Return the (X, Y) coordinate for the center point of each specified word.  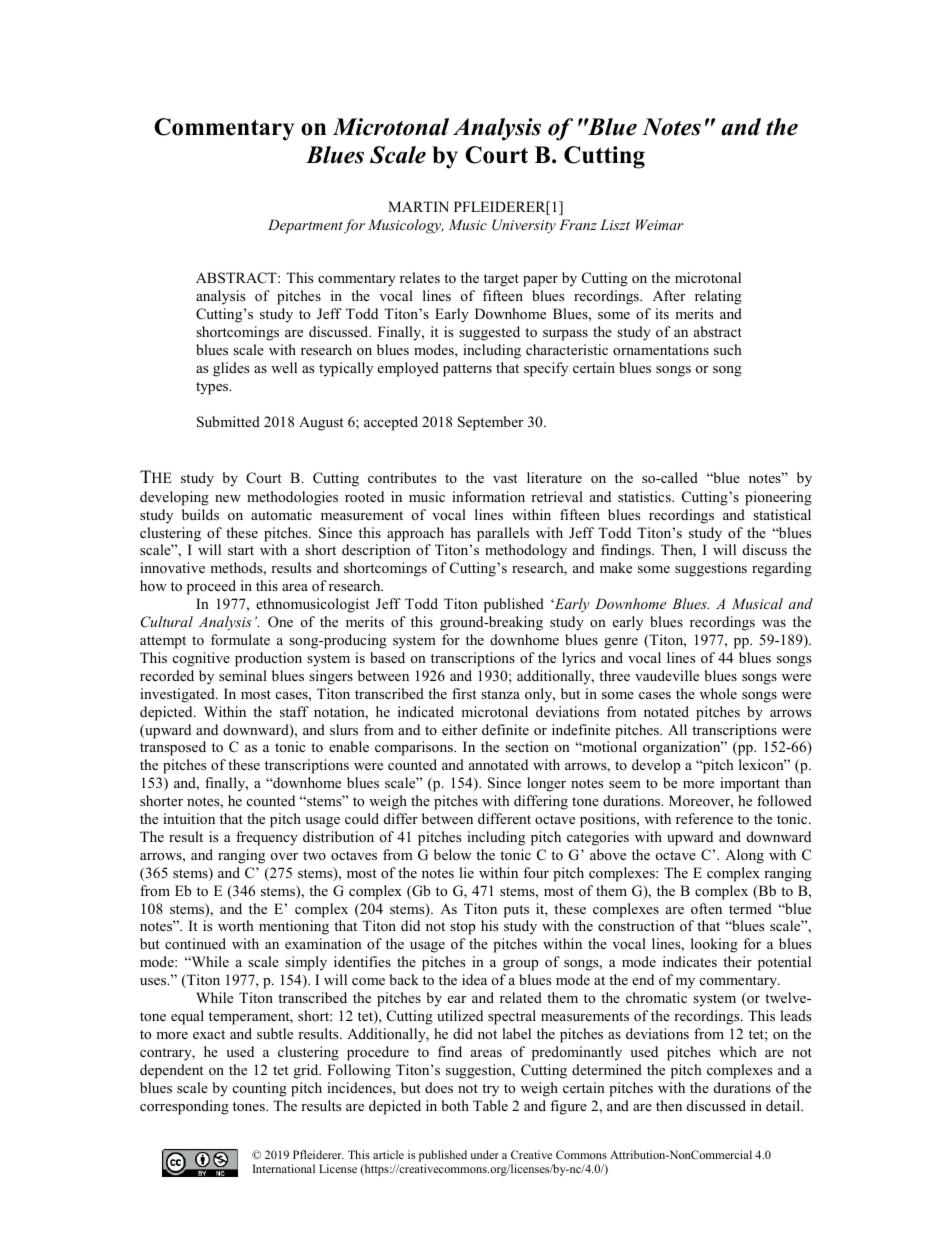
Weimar (659, 224)
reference (704, 818)
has (460, 532)
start (241, 550)
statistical (782, 514)
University (524, 226)
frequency (267, 838)
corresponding (184, 1107)
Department (305, 226)
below (453, 854)
